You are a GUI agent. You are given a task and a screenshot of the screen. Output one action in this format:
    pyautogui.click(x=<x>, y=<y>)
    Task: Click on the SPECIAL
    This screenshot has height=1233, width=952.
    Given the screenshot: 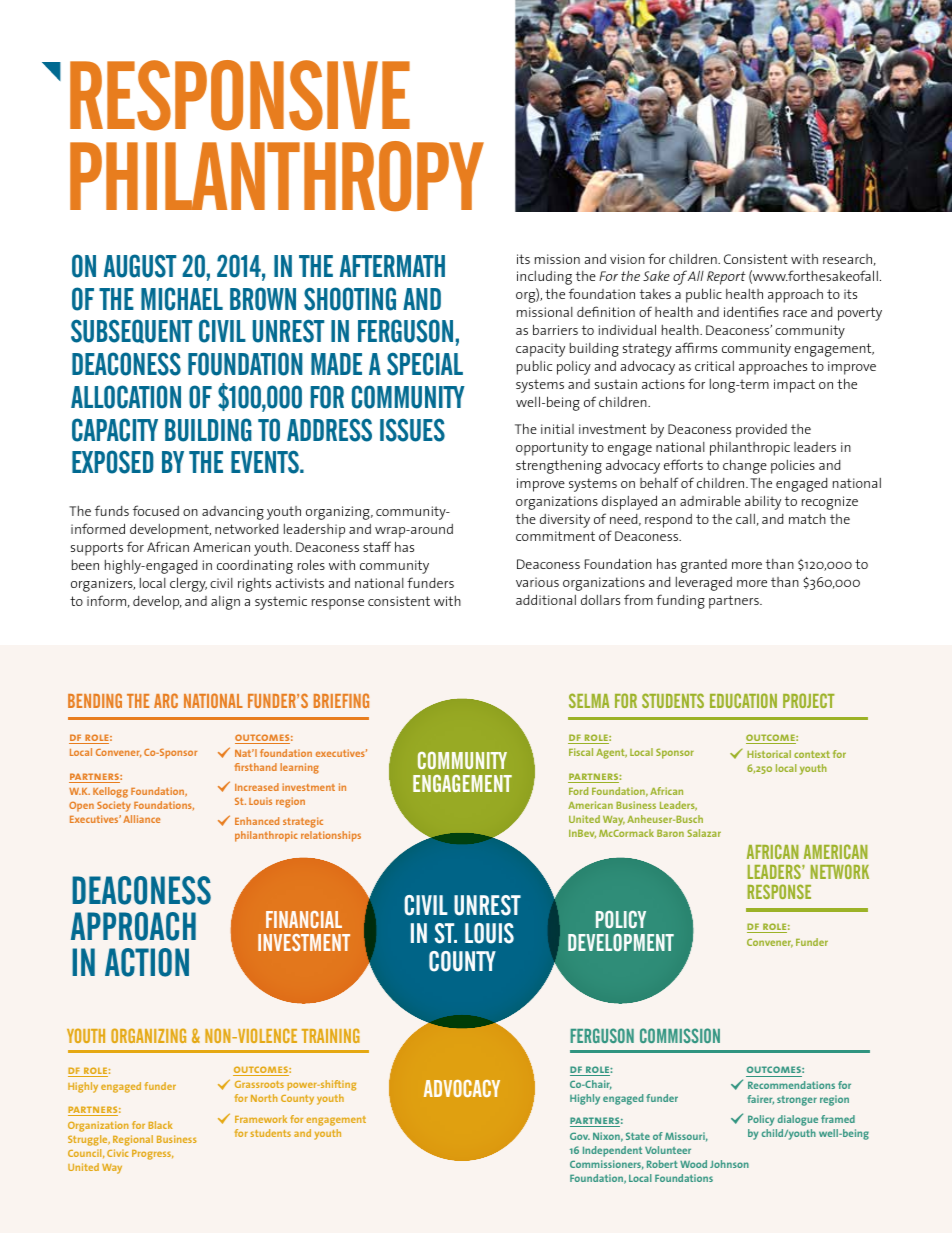 What is the action you would take?
    pyautogui.click(x=425, y=364)
